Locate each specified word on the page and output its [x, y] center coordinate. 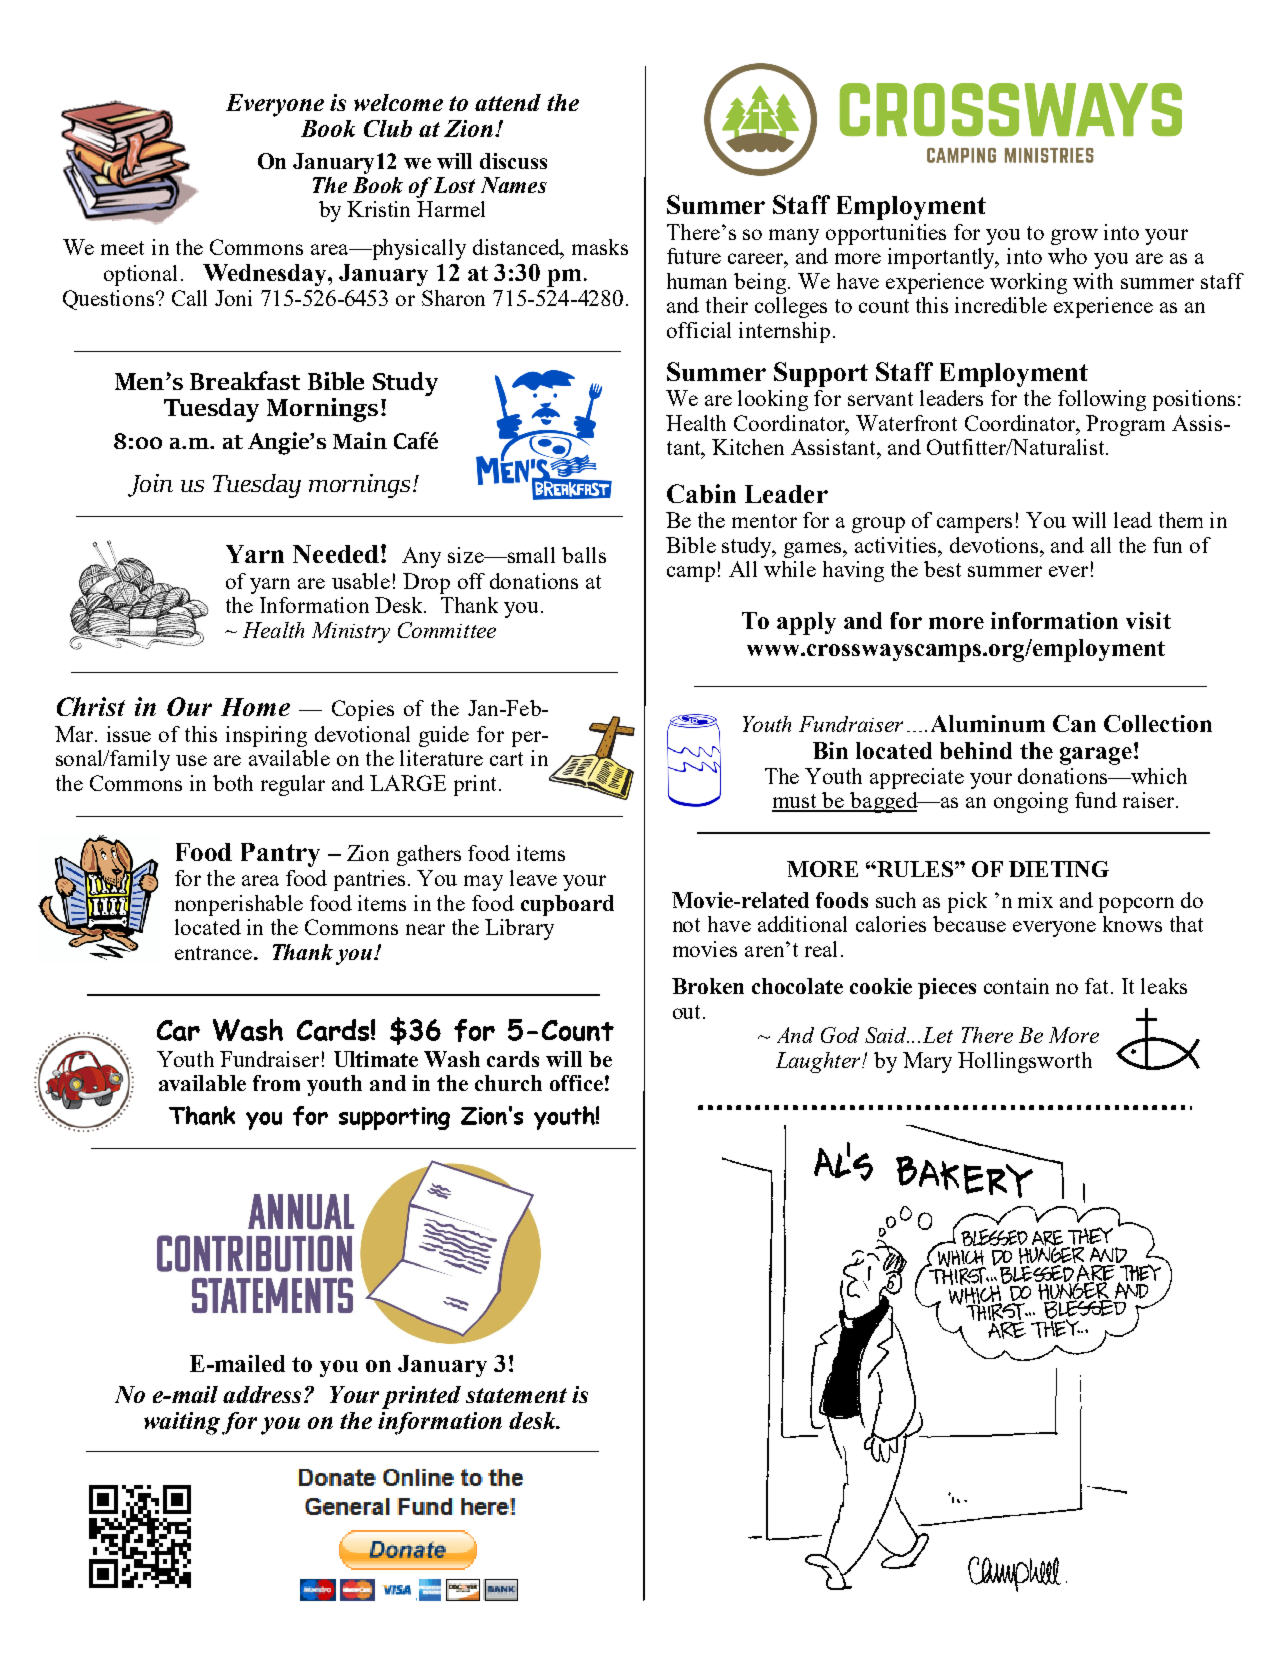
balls [584, 555]
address [264, 1394]
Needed [336, 554]
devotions [995, 545]
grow [1074, 237]
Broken [708, 986]
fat [1098, 986]
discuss [513, 161]
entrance [213, 953]
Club [388, 128]
